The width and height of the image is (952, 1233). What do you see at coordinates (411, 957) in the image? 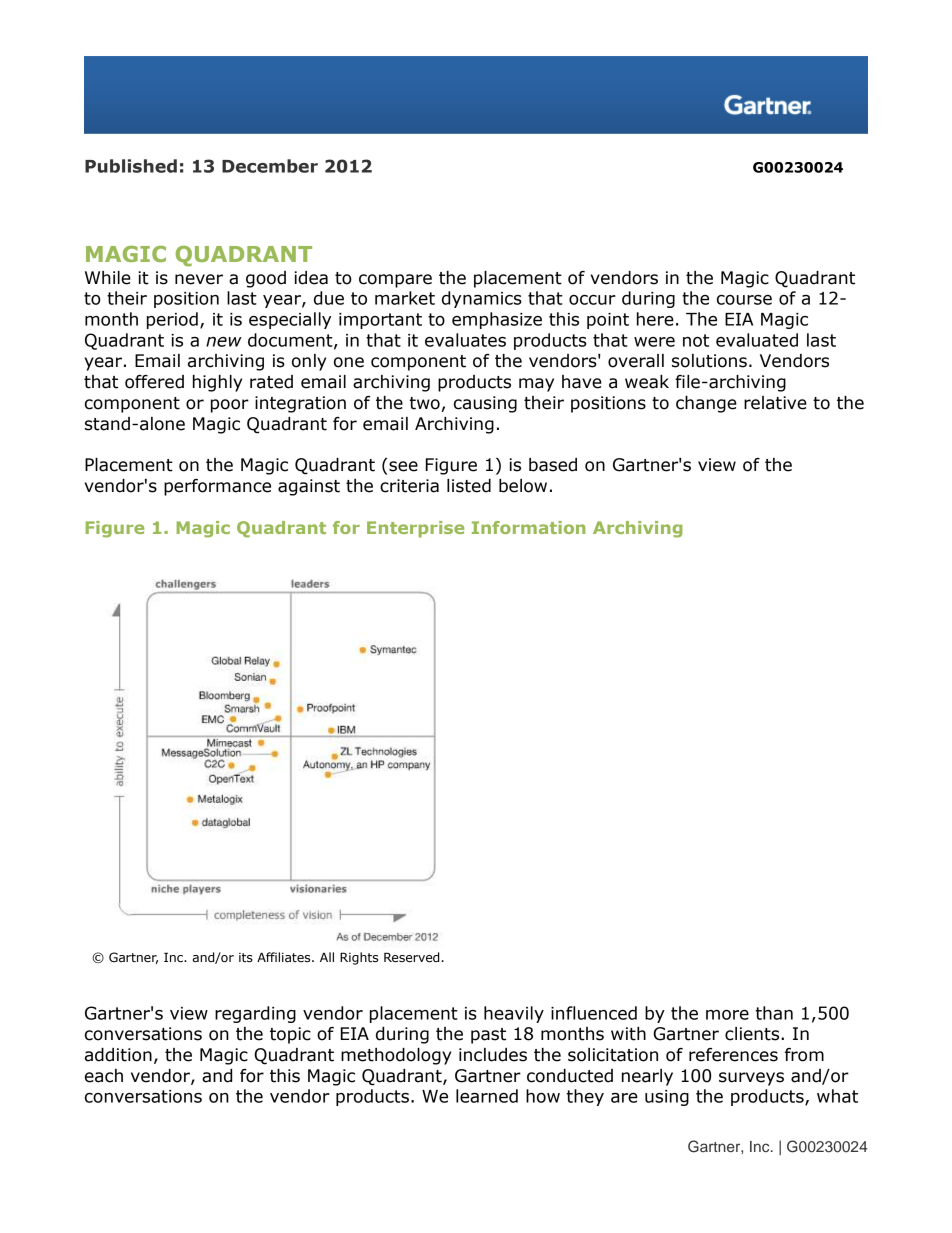
I see `Reserved` at bounding box center [411, 957].
